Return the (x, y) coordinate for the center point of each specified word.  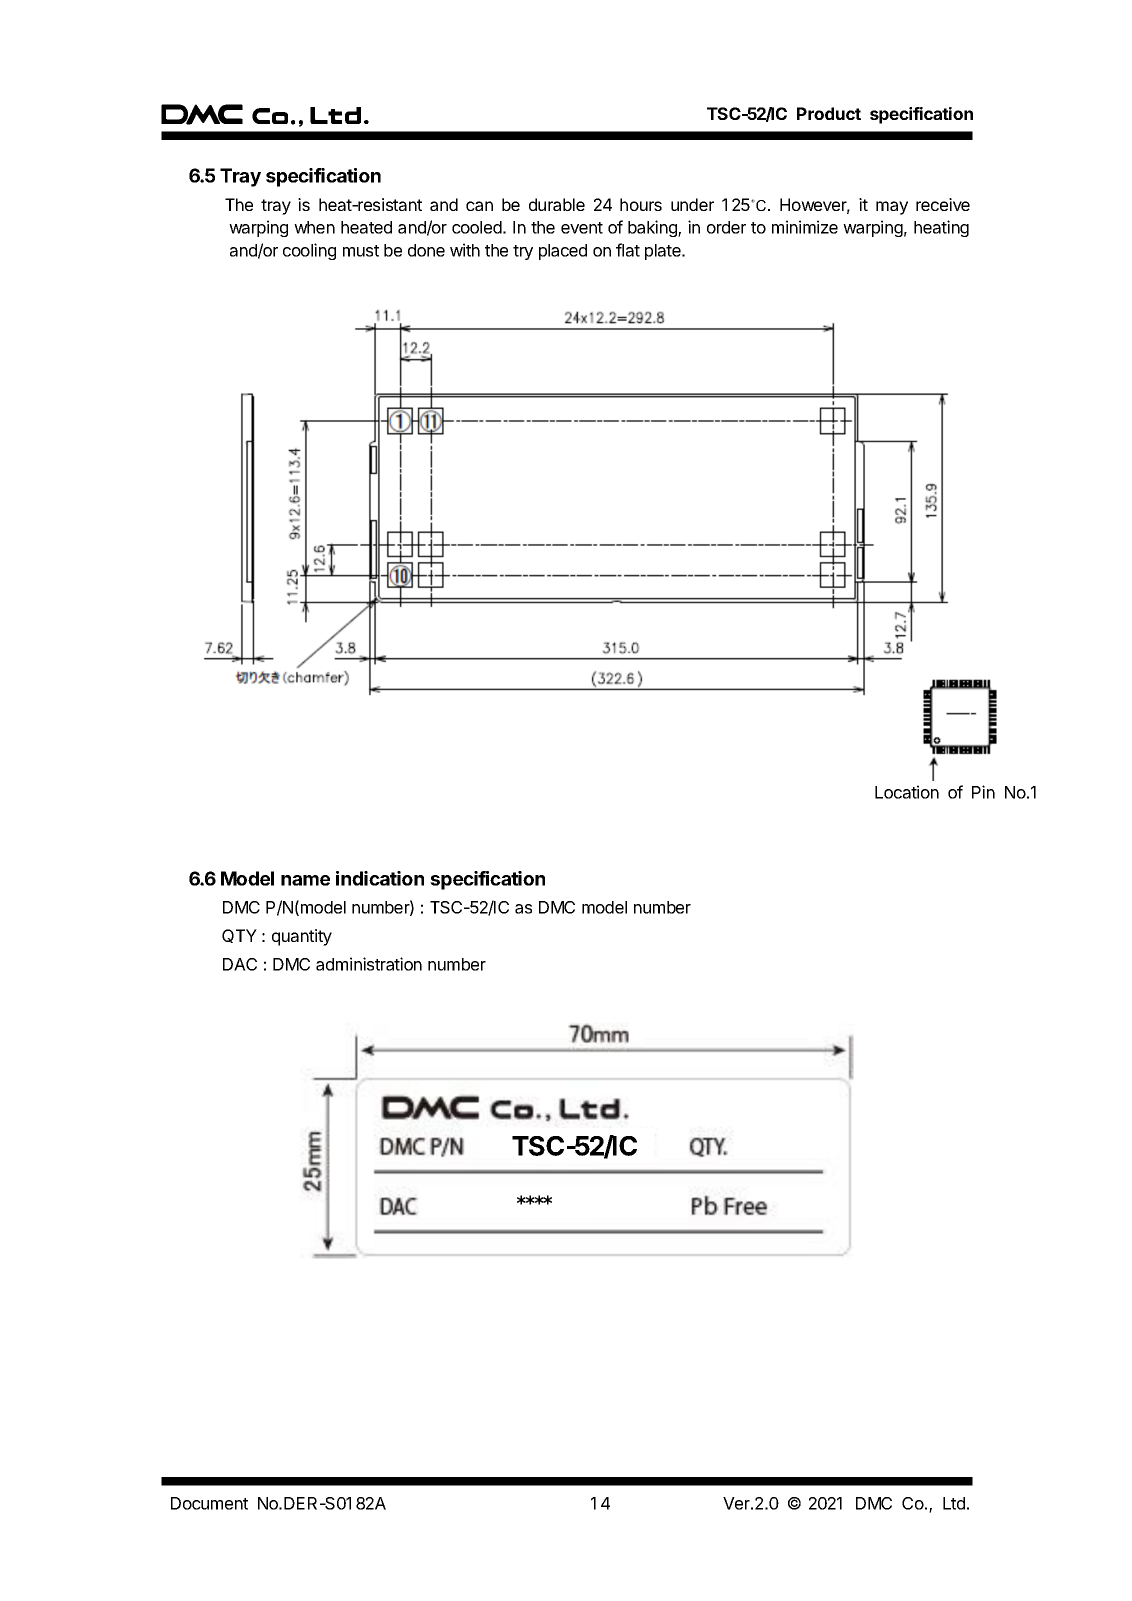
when (314, 227)
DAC (240, 964)
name (305, 880)
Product (829, 113)
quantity (302, 937)
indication (380, 878)
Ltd (954, 1503)
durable (557, 204)
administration (369, 964)
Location (907, 792)
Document (209, 1503)
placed (563, 252)
